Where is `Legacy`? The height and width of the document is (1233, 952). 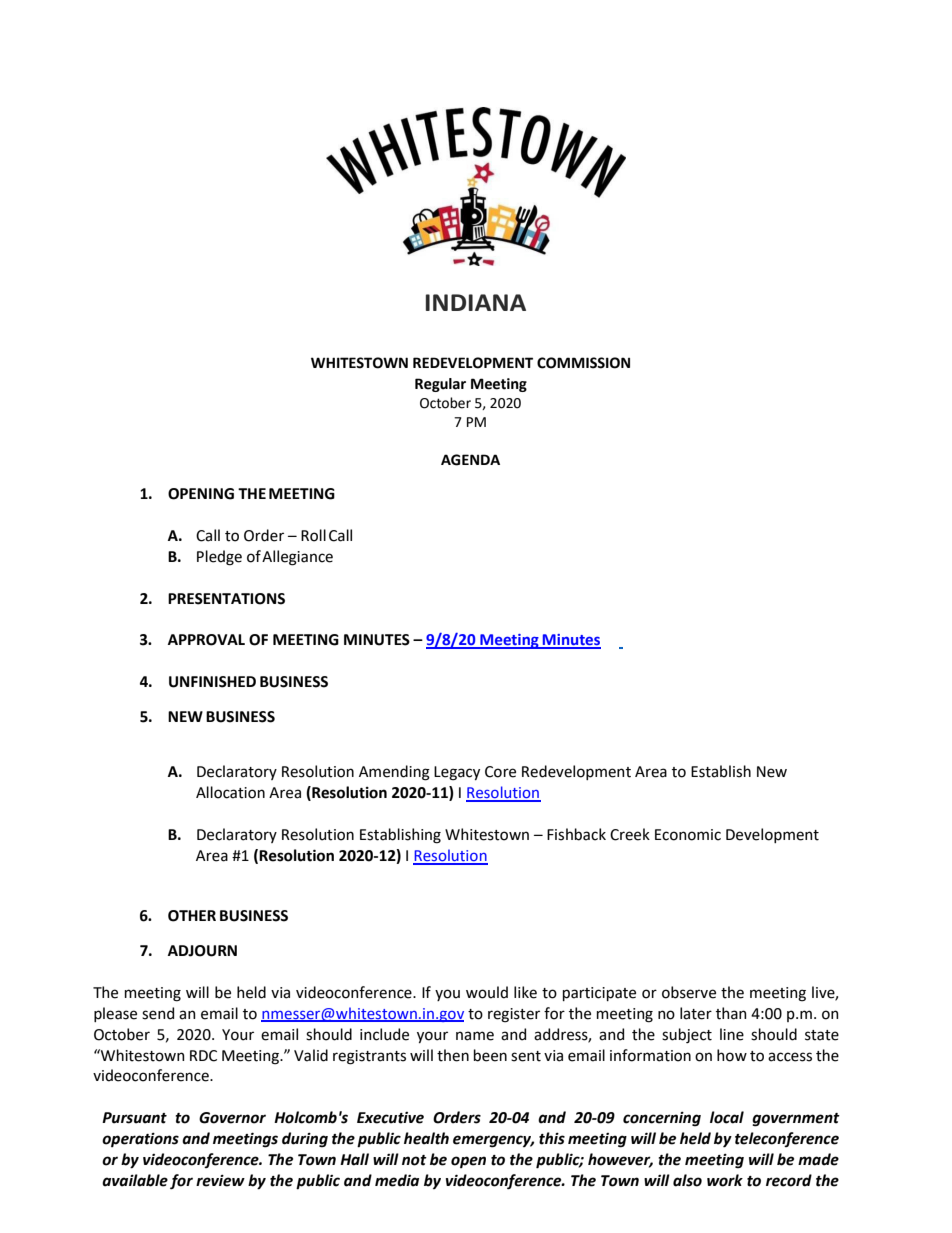
Legacy is located at coordinates (457, 773).
